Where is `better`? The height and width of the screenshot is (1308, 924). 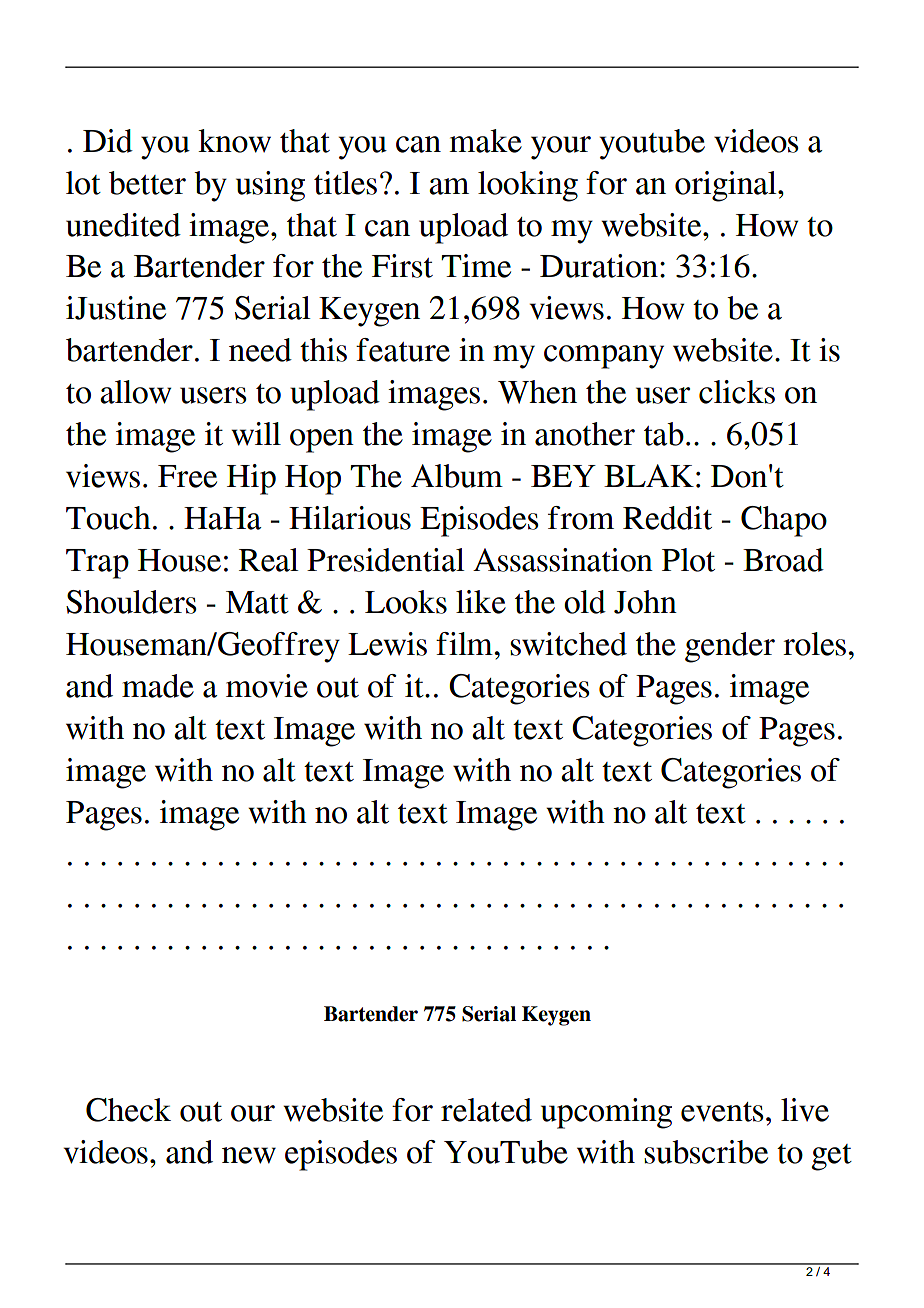 better is located at coordinates (147, 183).
